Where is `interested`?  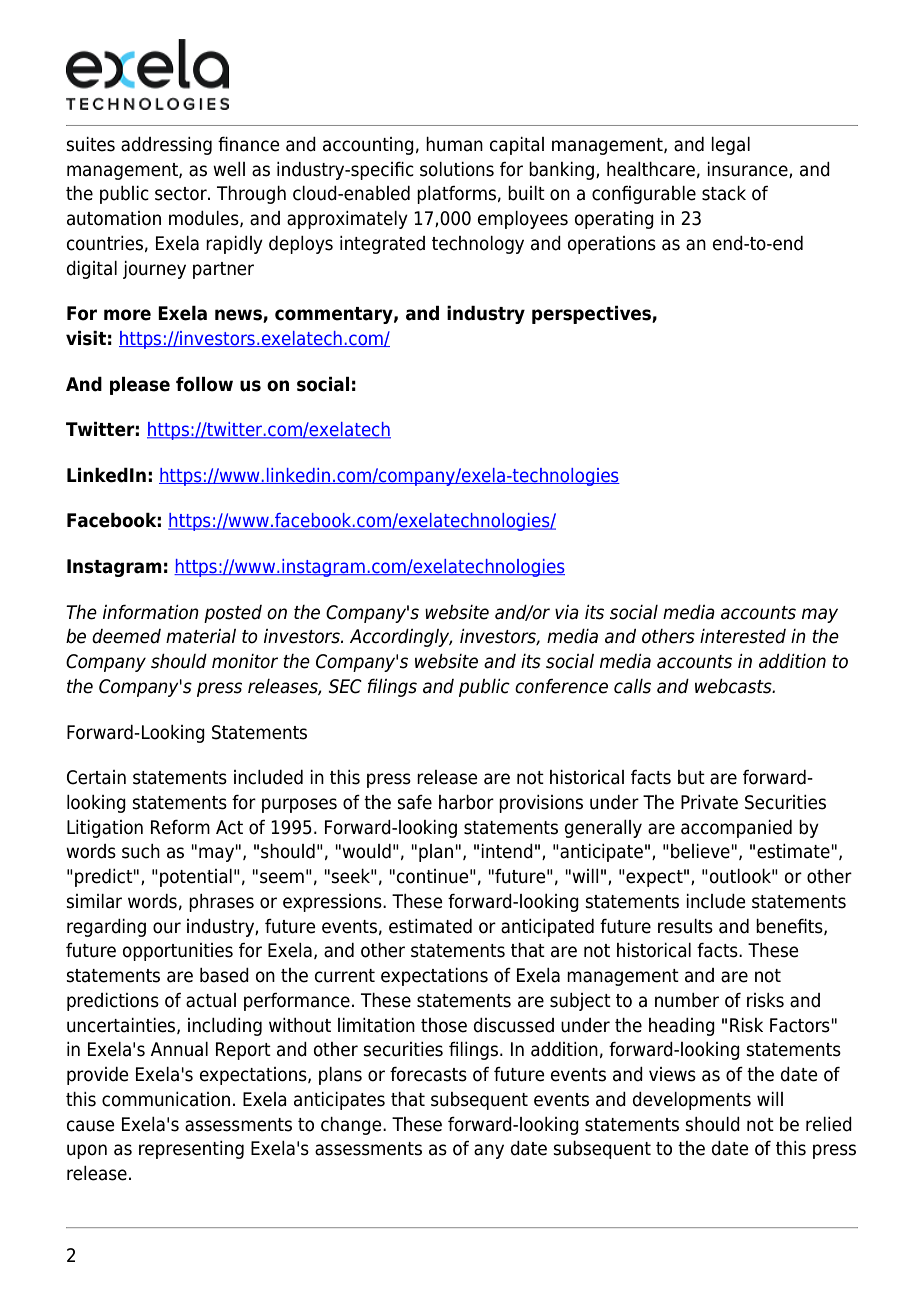
interested is located at coordinates (743, 636).
